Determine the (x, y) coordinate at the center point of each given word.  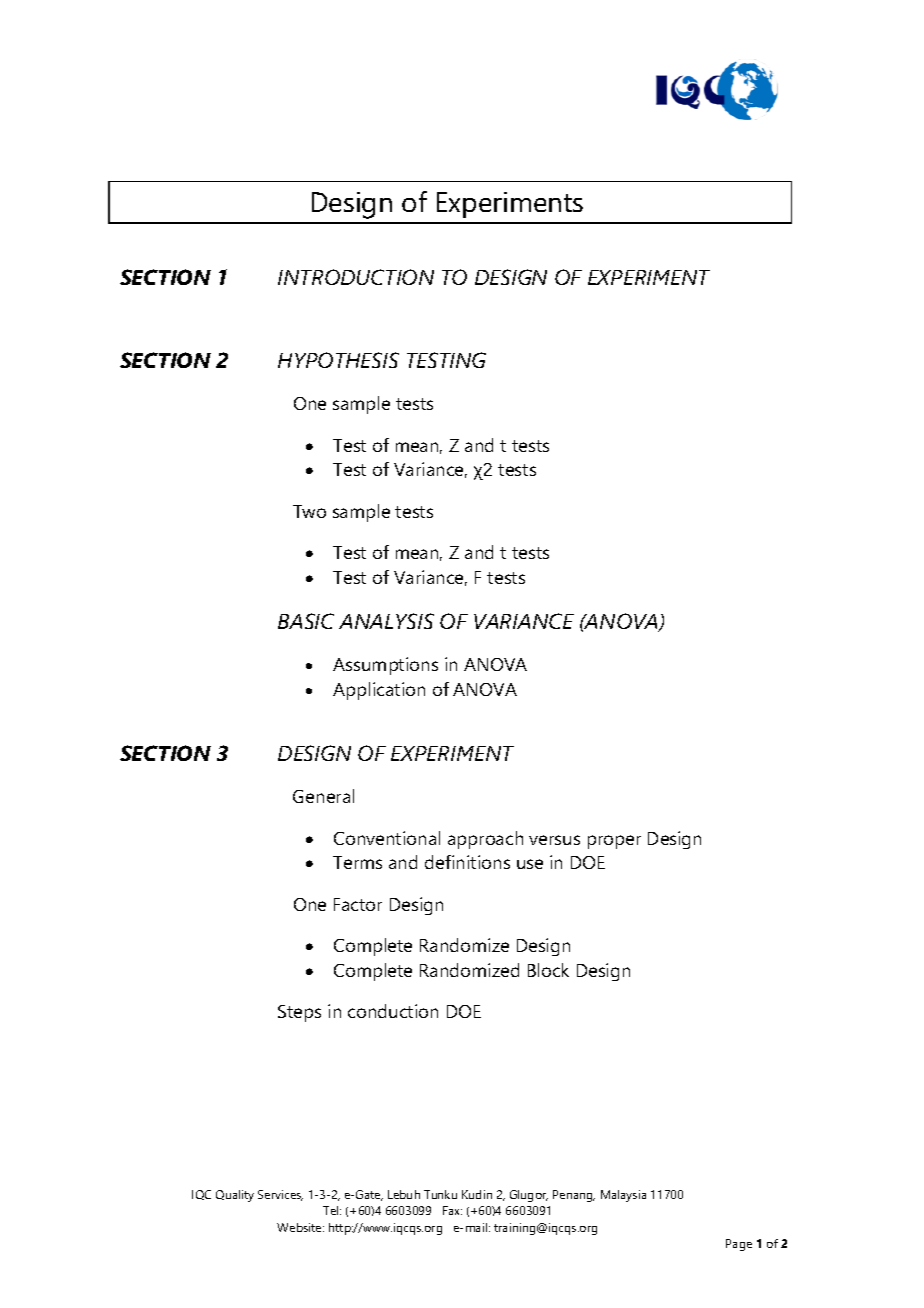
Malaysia (623, 1196)
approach (485, 840)
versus (554, 840)
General (323, 796)
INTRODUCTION (356, 277)
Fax (452, 1210)
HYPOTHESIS (338, 360)
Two (309, 511)
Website (300, 1227)
